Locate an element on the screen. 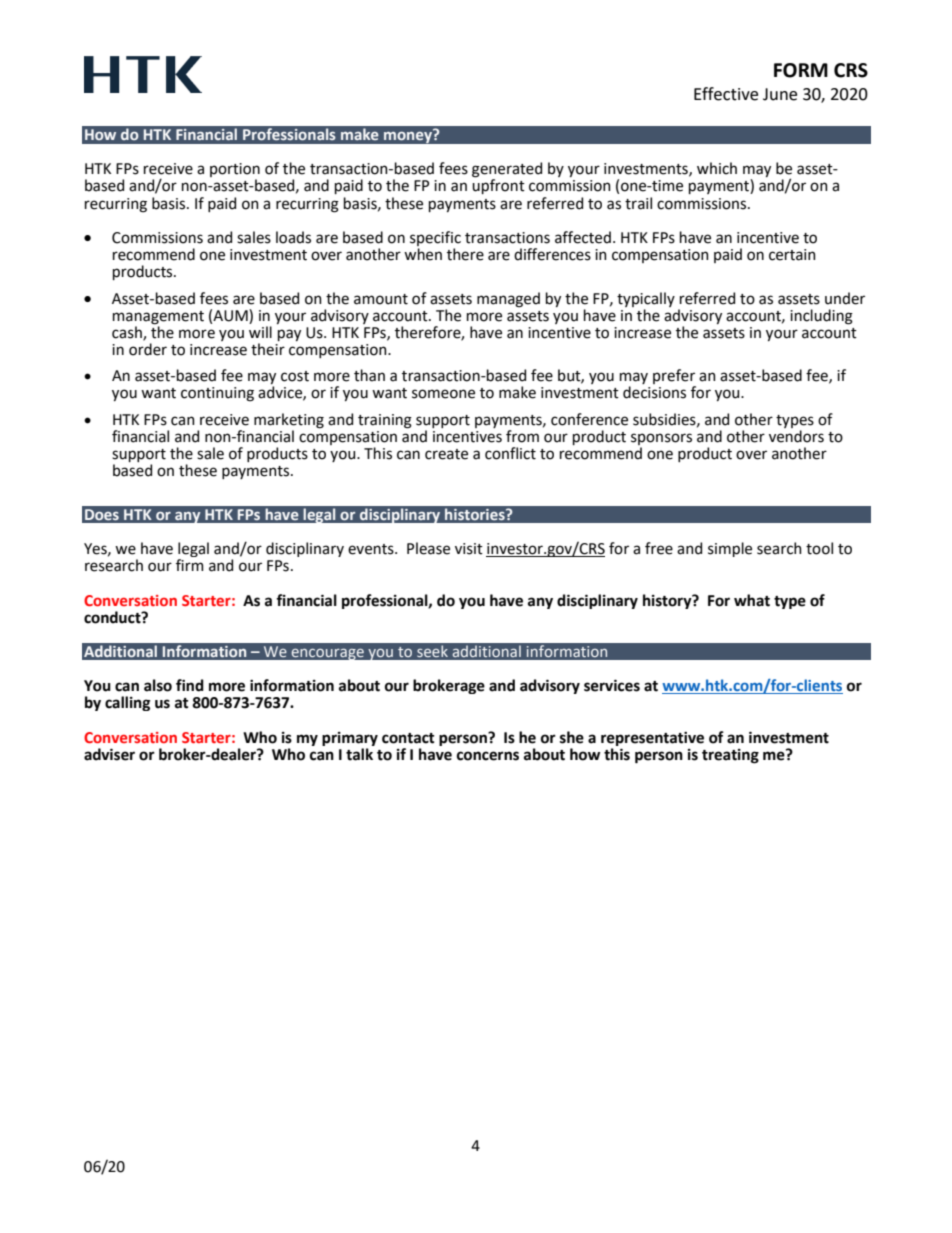 The image size is (952, 1233). portion is located at coordinates (235, 171).
